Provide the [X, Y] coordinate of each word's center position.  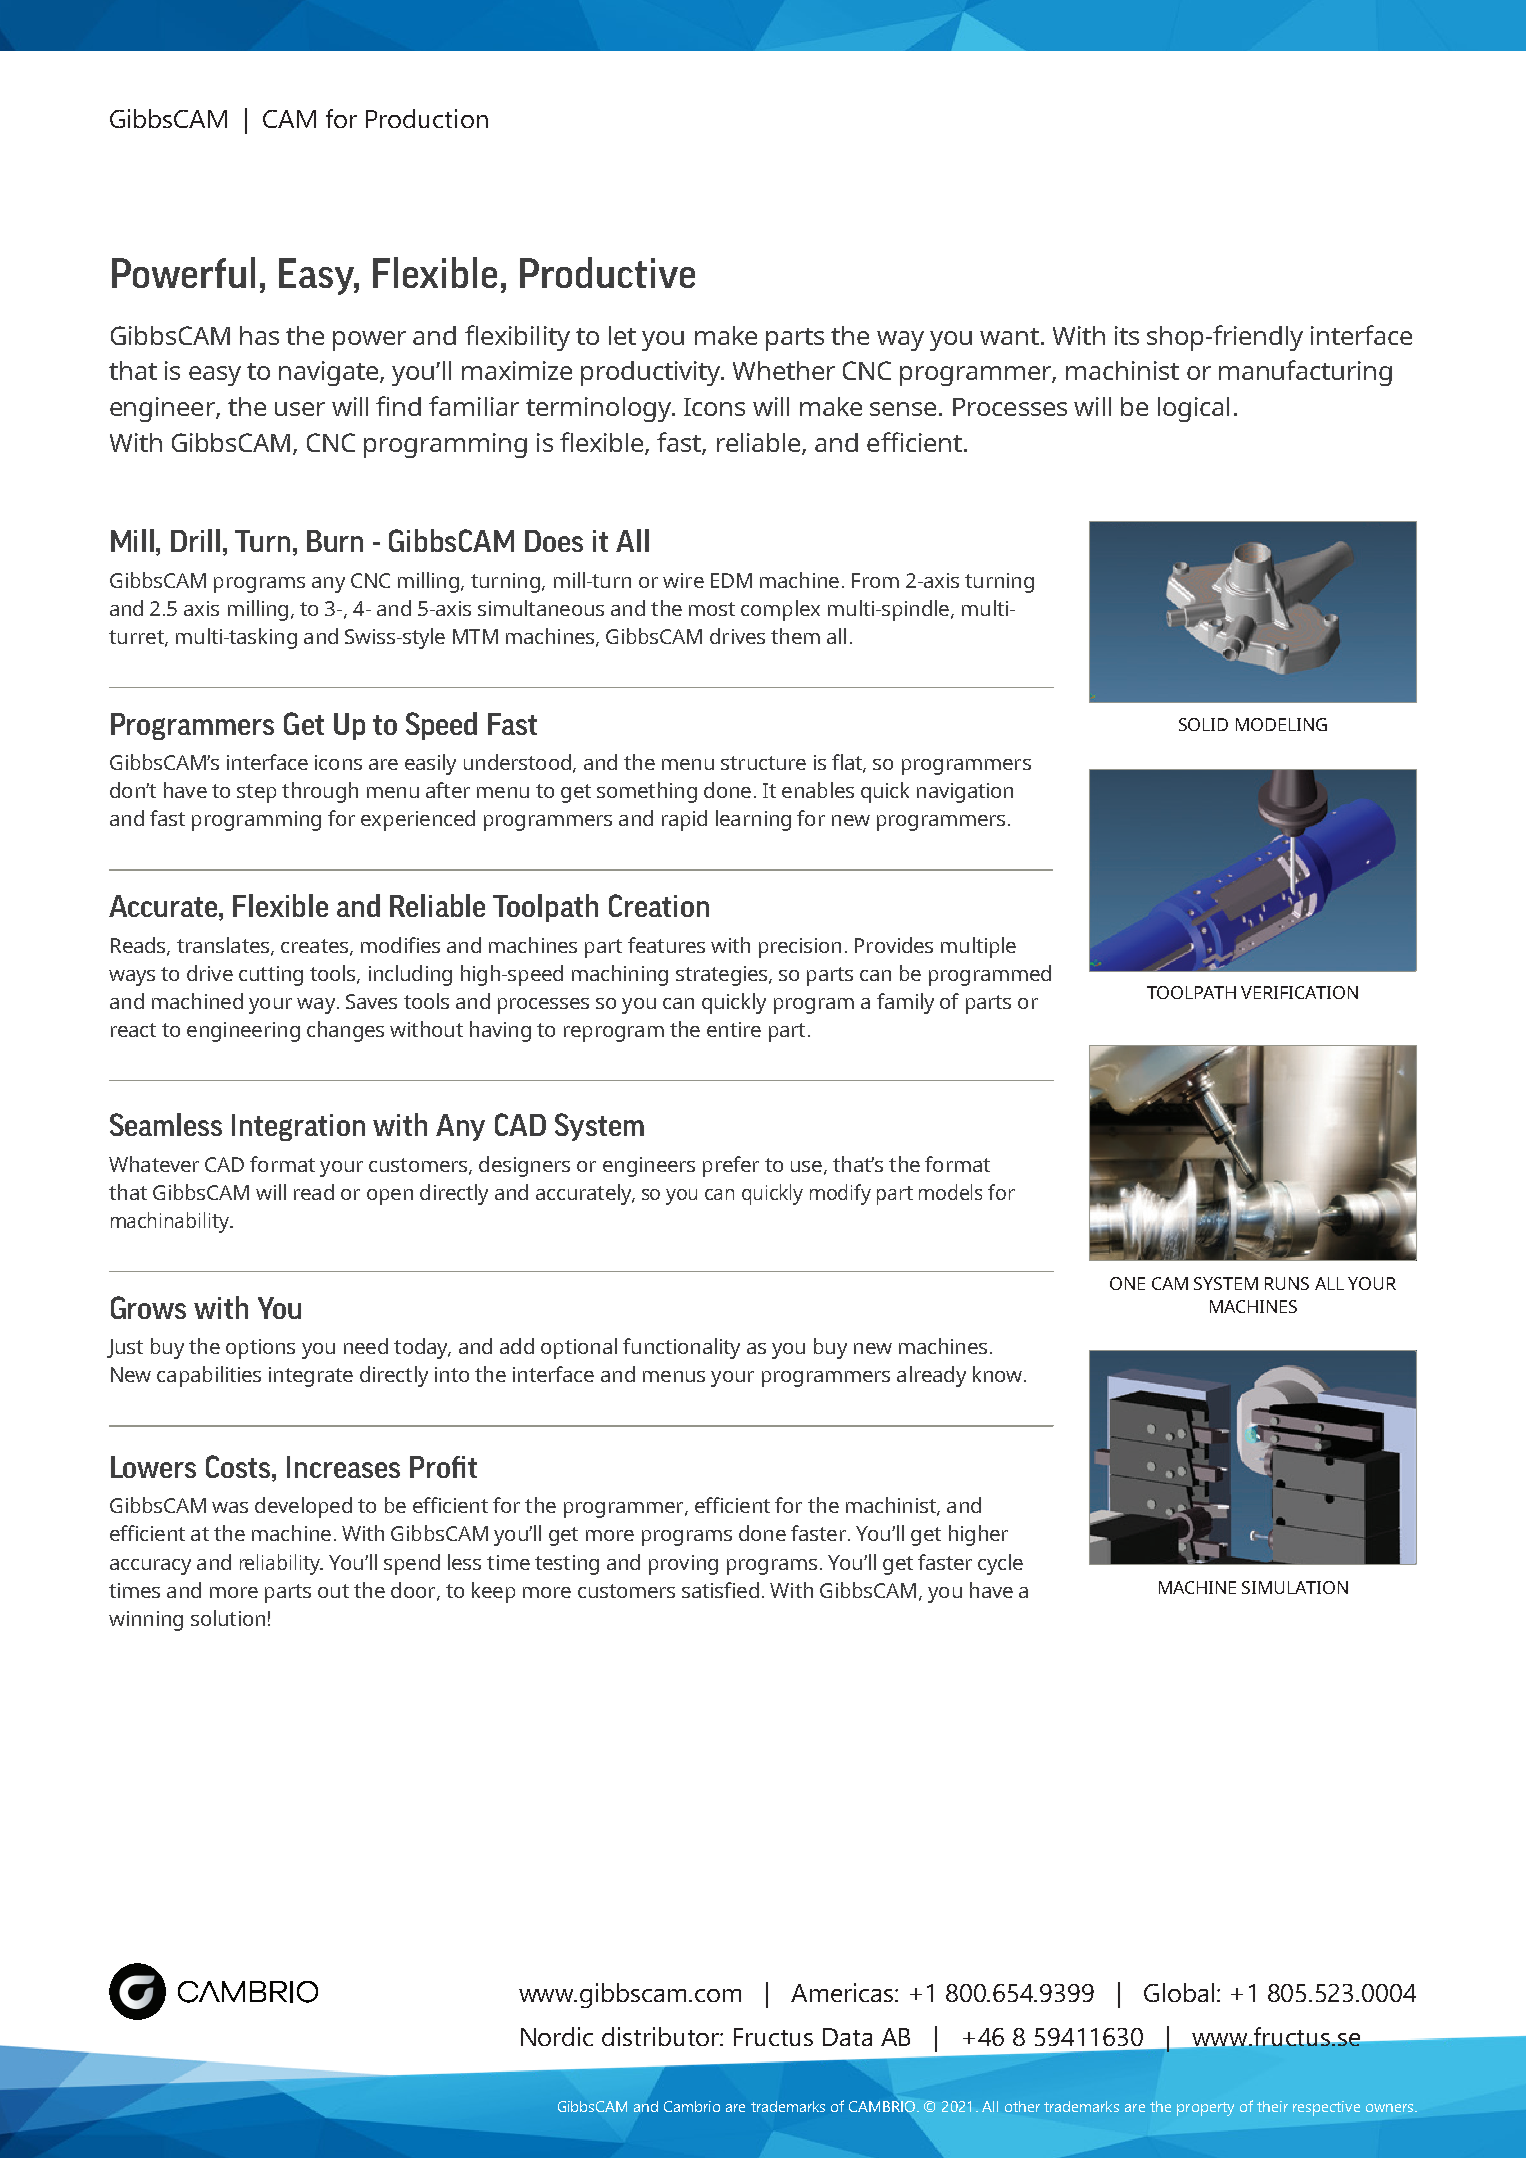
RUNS [1287, 1283]
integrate [311, 1377]
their [1272, 2106]
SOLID [1203, 724]
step [256, 793]
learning [753, 820]
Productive [607, 272]
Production [427, 118]
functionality [681, 1348]
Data [847, 2037]
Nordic [557, 2036]
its [1127, 335]
